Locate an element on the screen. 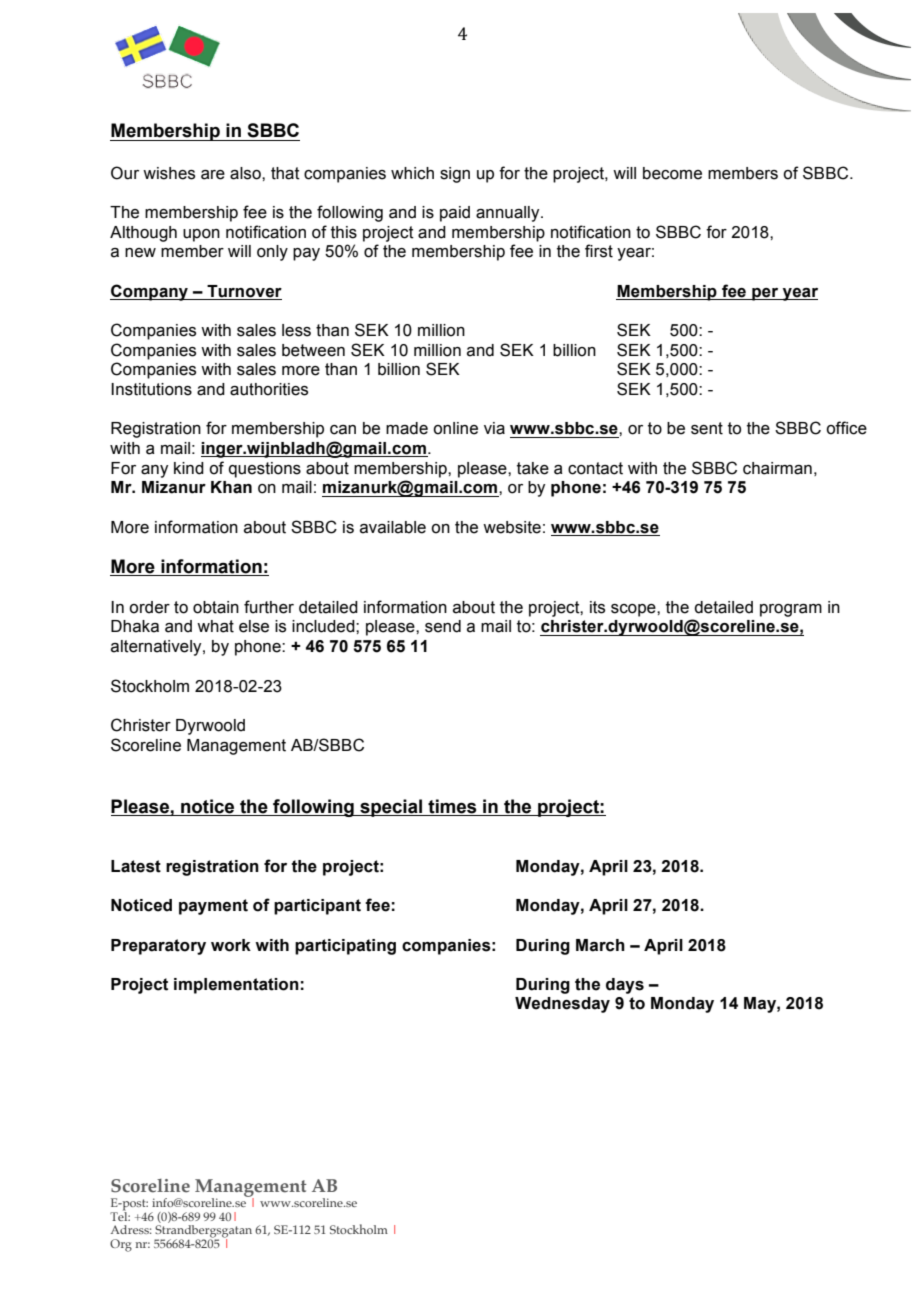 The image size is (924, 1308). are is located at coordinates (213, 175).
